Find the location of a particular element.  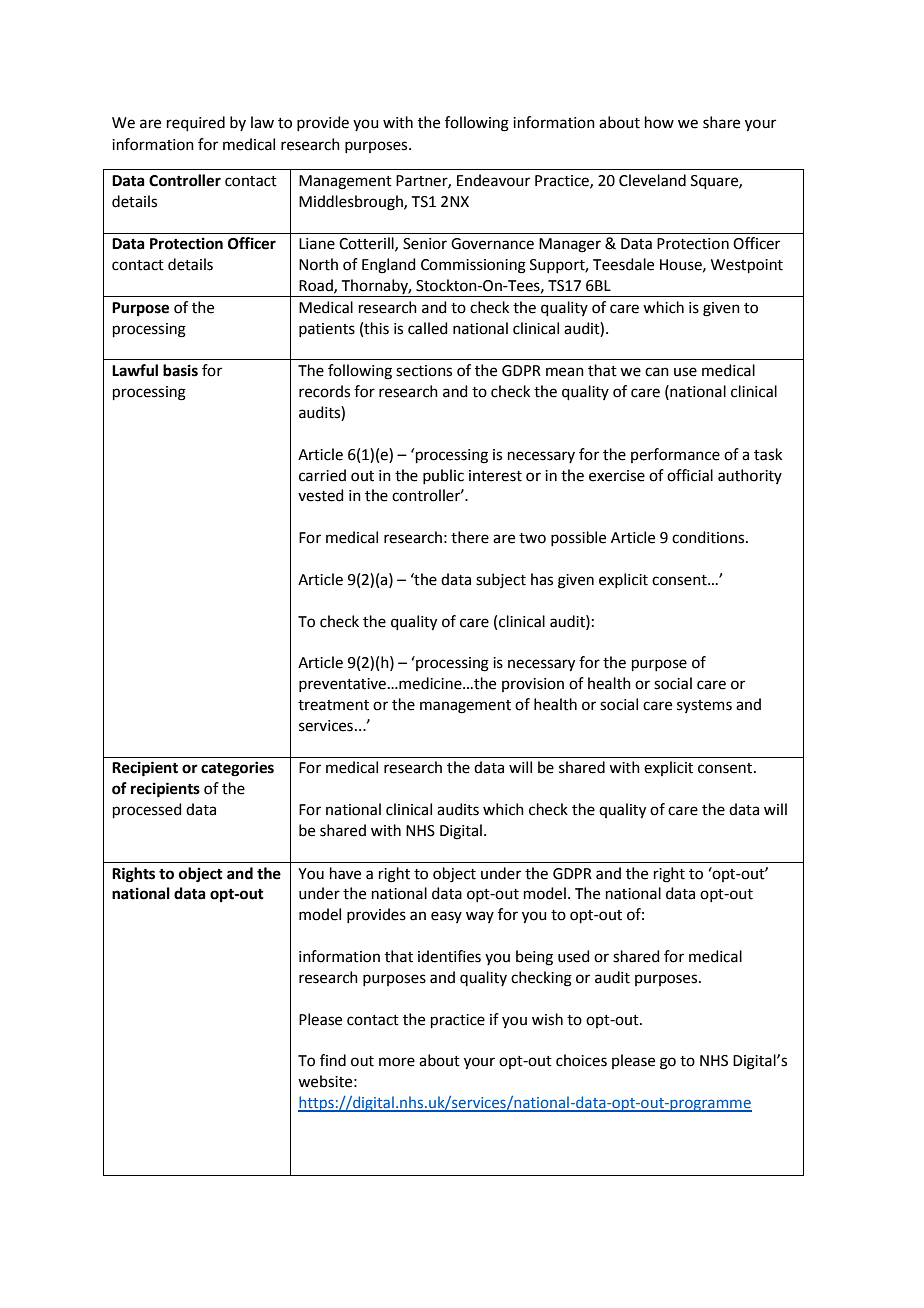

have is located at coordinates (345, 873).
